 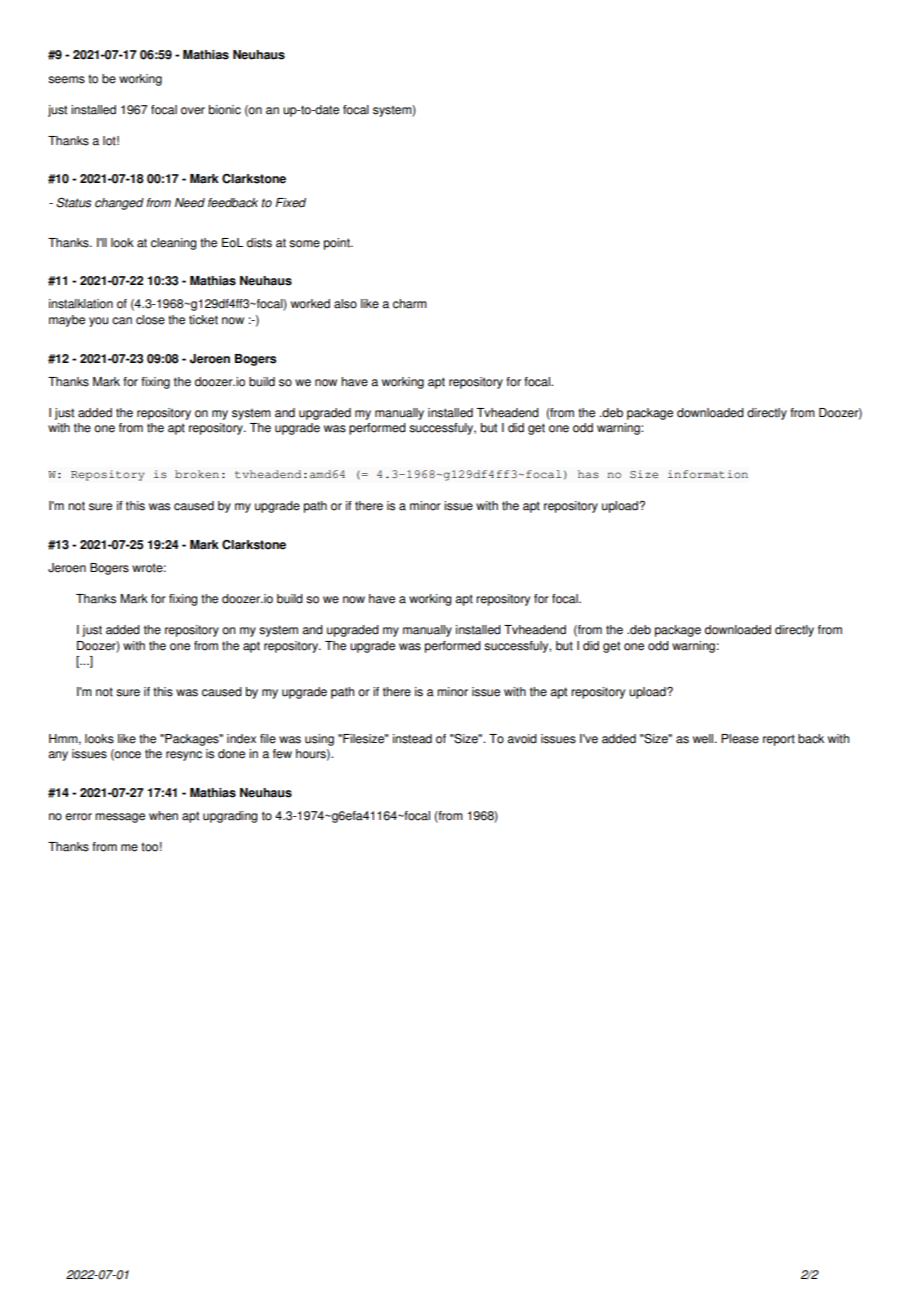 What do you see at coordinates (174, 244) in the screenshot?
I see `cleaning` at bounding box center [174, 244].
